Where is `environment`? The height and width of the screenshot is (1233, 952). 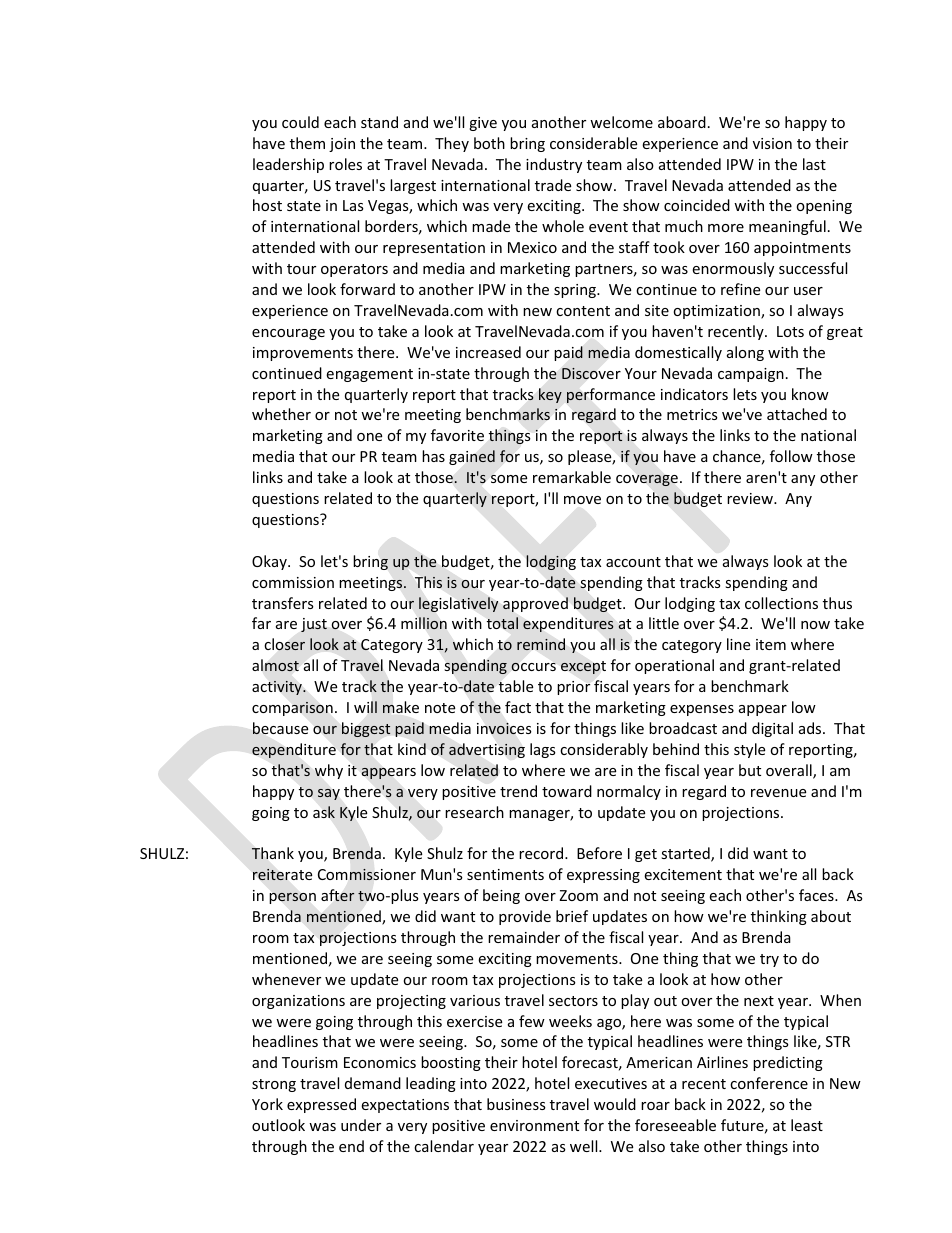
environment is located at coordinates (534, 1125).
